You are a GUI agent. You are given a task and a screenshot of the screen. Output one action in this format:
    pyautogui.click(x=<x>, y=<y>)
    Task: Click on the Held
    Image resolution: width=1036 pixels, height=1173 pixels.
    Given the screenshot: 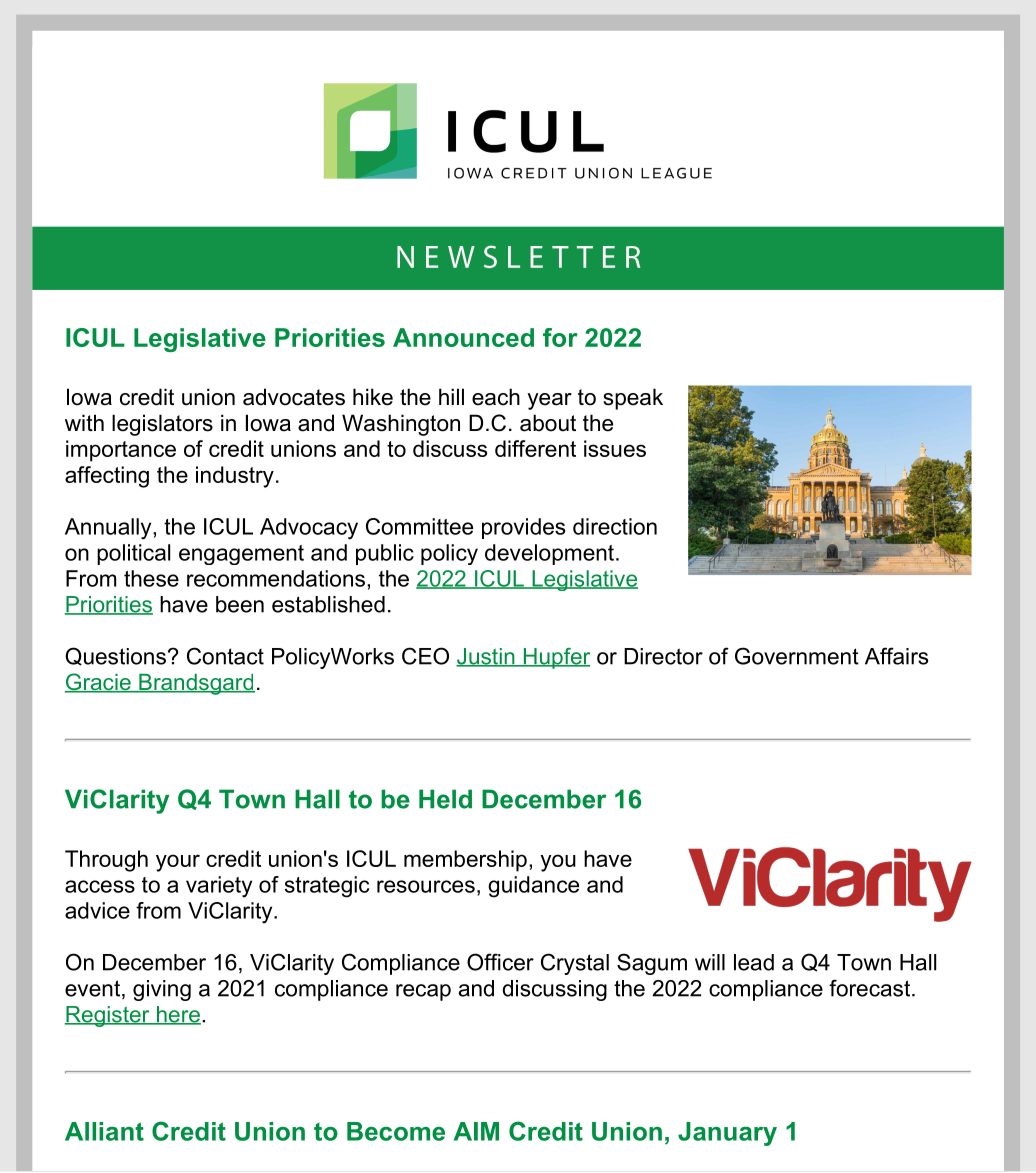 What is the action you would take?
    pyautogui.click(x=445, y=799)
